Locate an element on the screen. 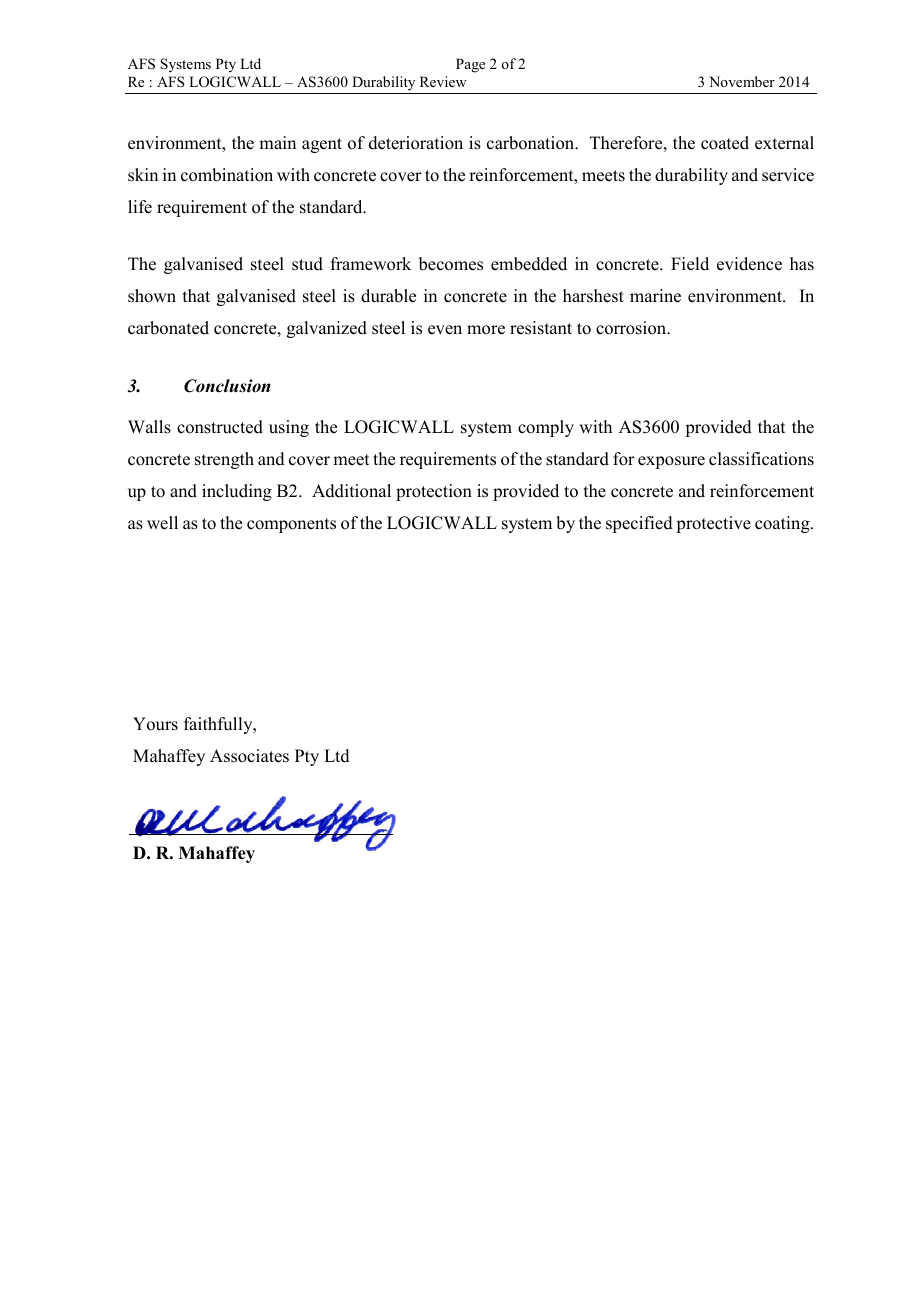  protective is located at coordinates (714, 524).
